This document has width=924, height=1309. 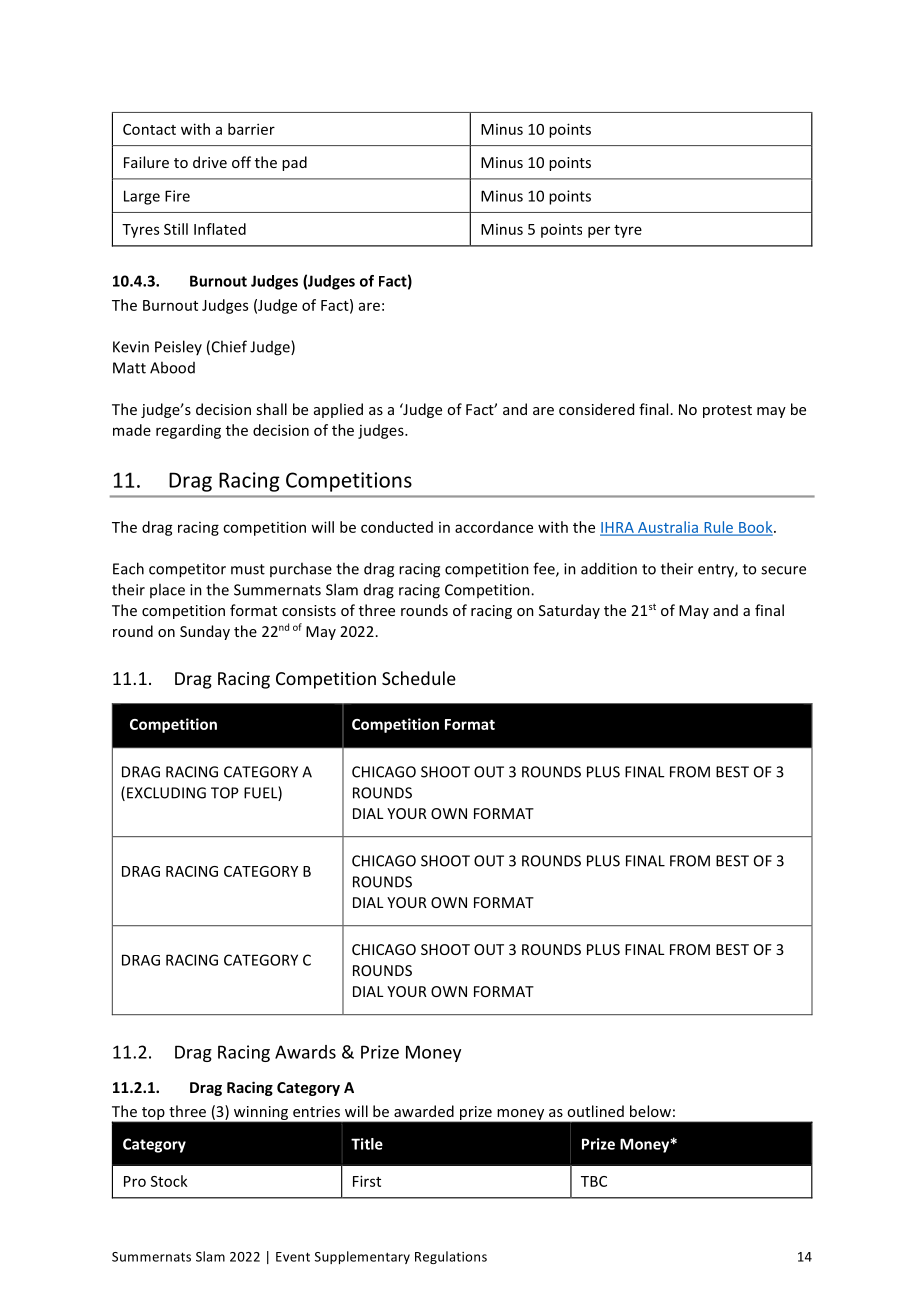 I want to click on Awards, so click(x=305, y=1052).
